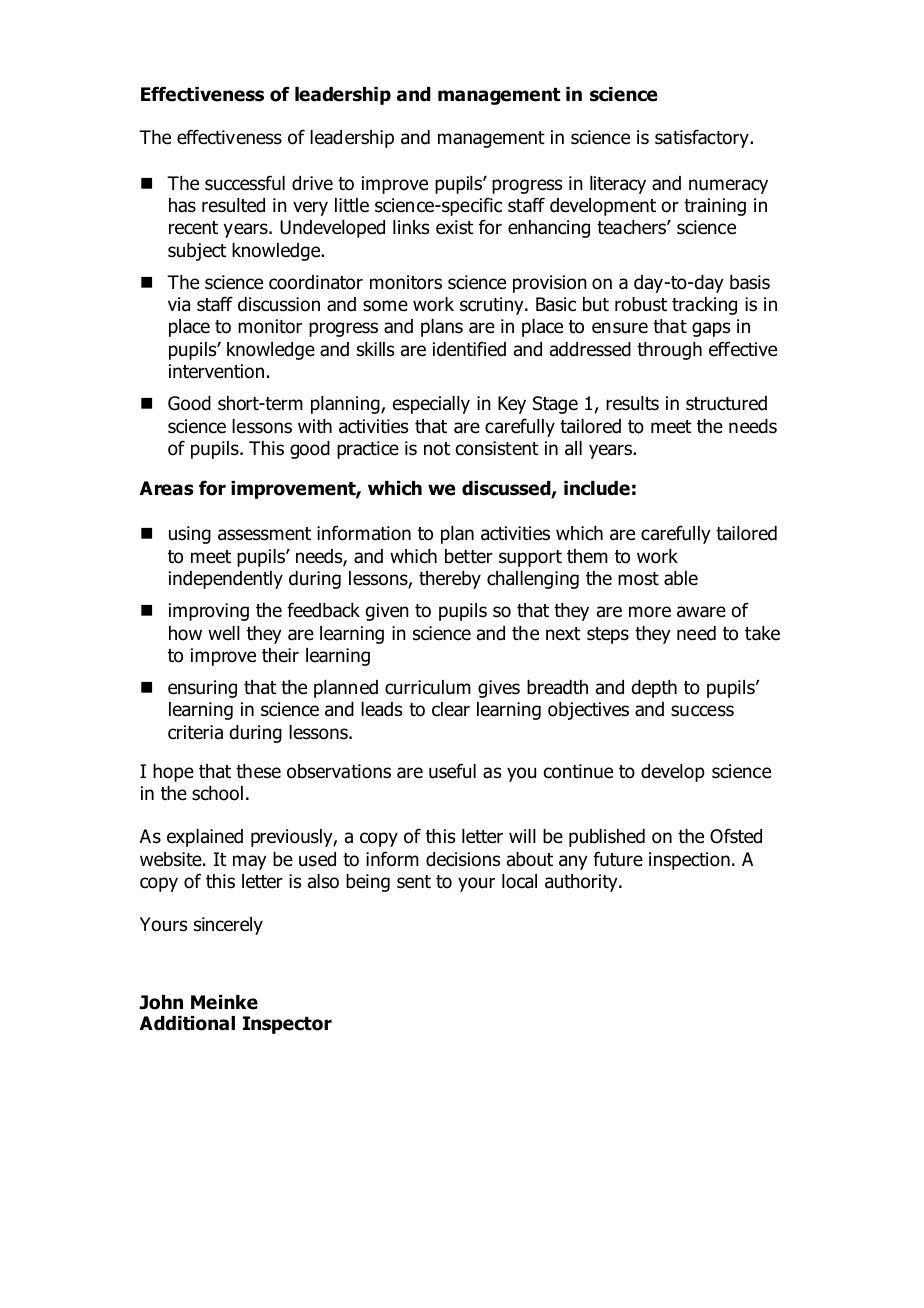  What do you see at coordinates (597, 488) in the image?
I see `include` at bounding box center [597, 488].
